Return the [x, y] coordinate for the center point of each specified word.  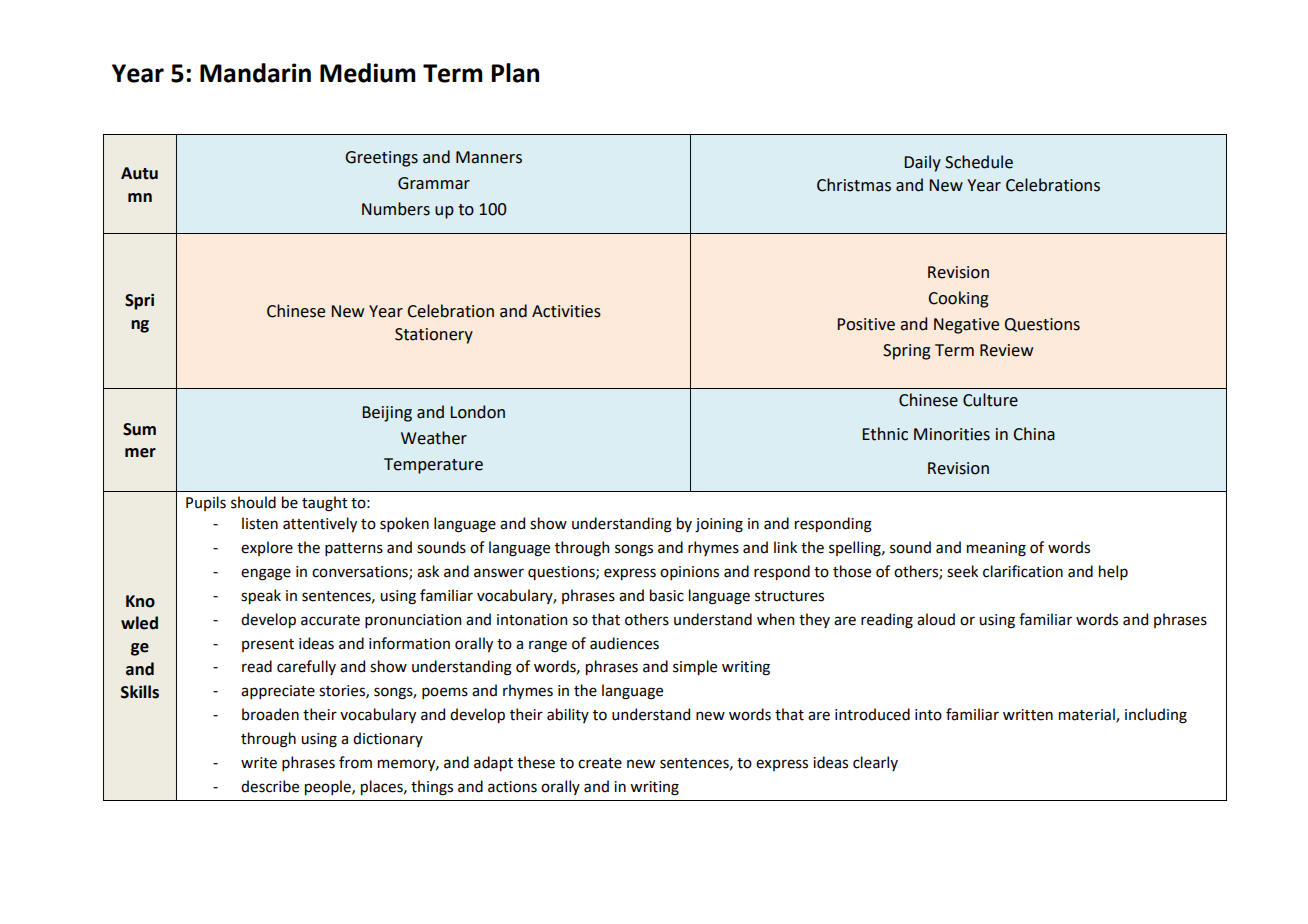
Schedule [979, 162]
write [259, 763]
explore [267, 548]
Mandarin [255, 73]
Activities [566, 311]
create [600, 763]
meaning [996, 549]
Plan [515, 73]
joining [719, 525]
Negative [966, 326]
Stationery [434, 336]
